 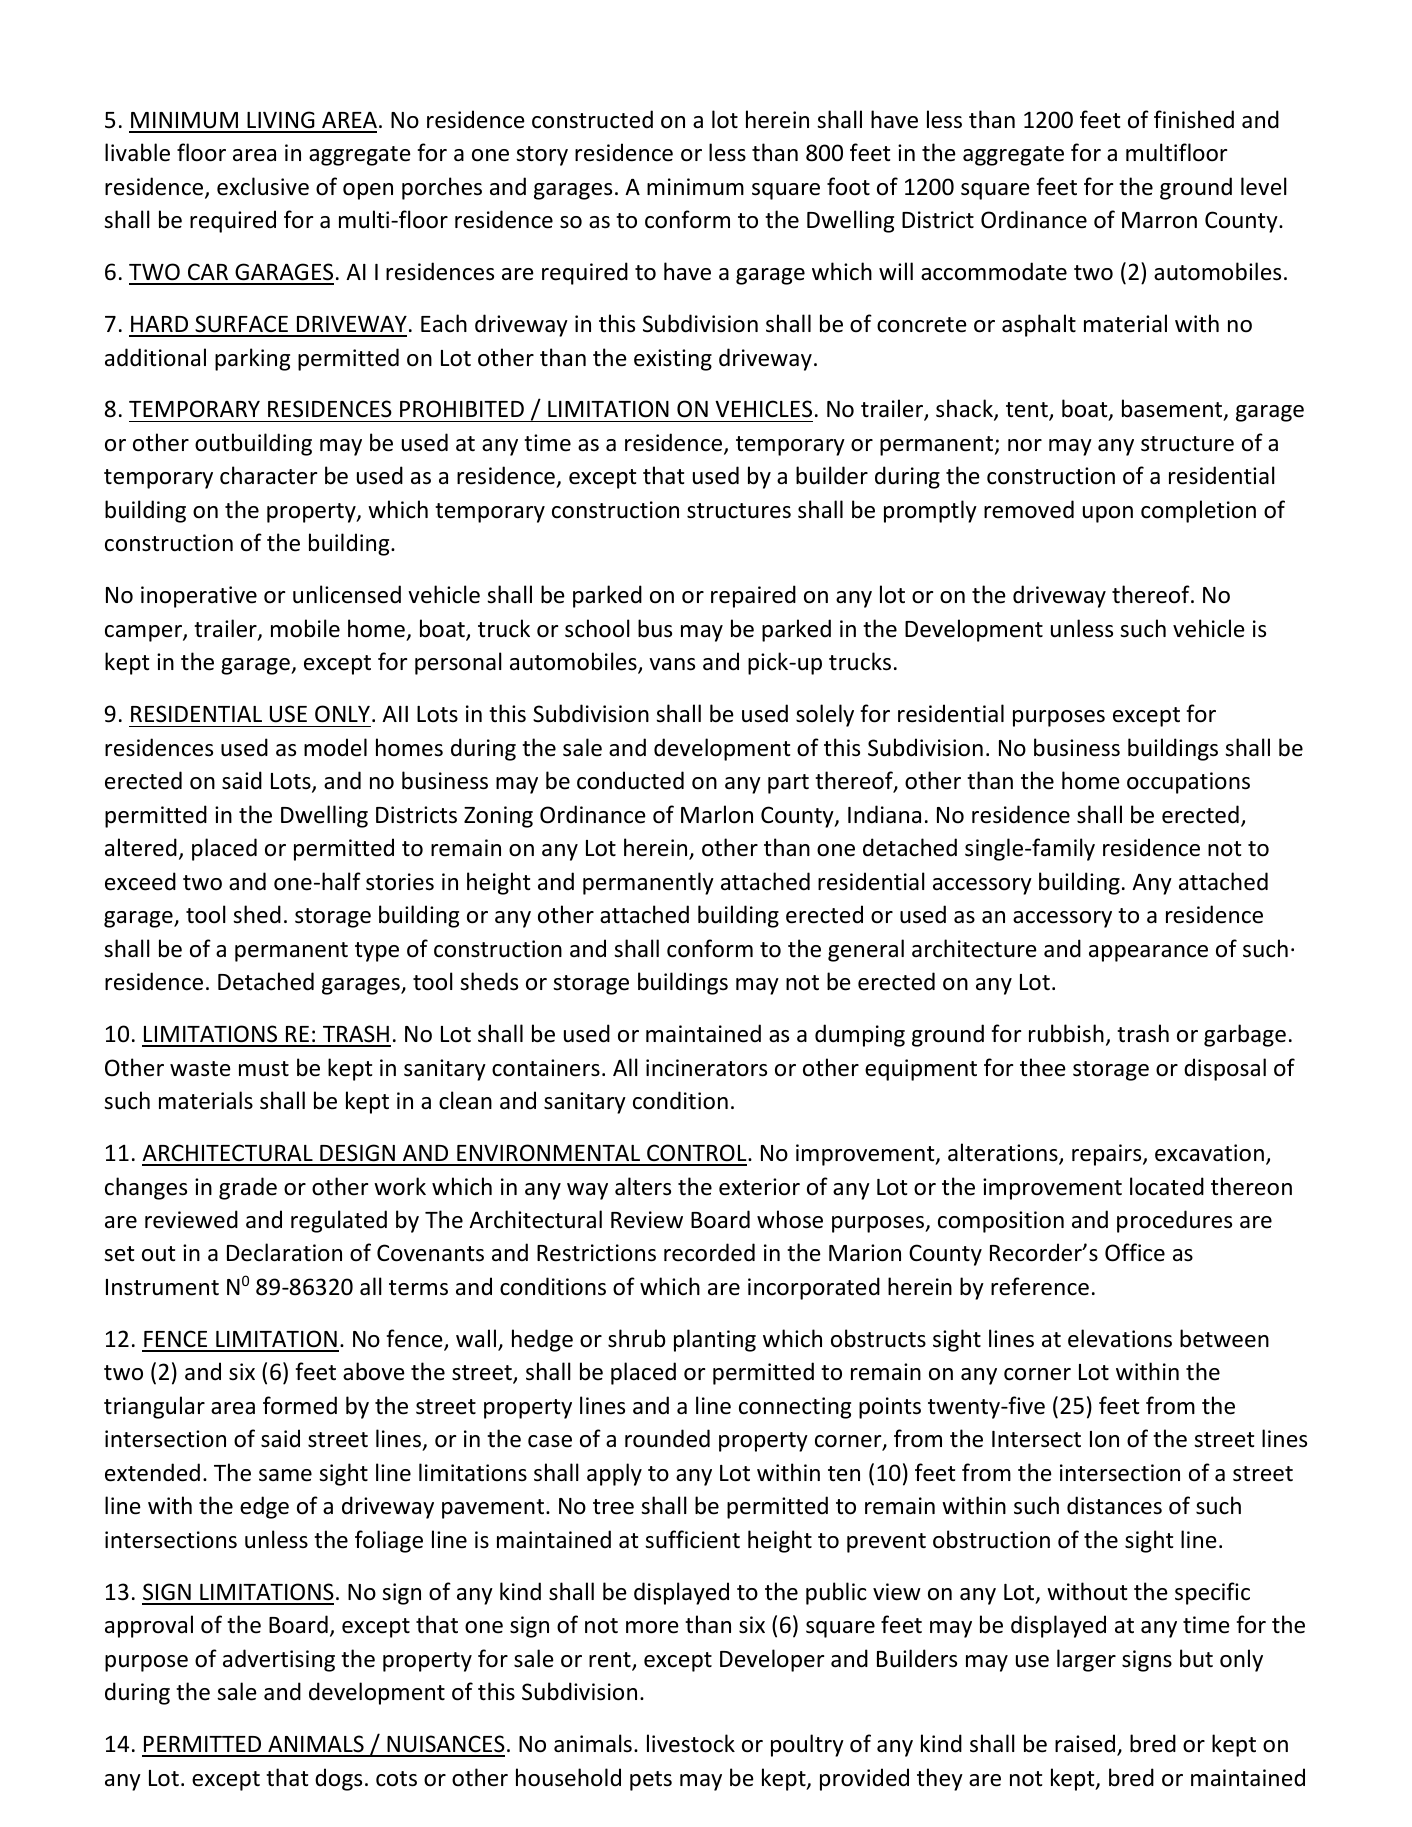 I want to click on raised, so click(x=1086, y=1744).
